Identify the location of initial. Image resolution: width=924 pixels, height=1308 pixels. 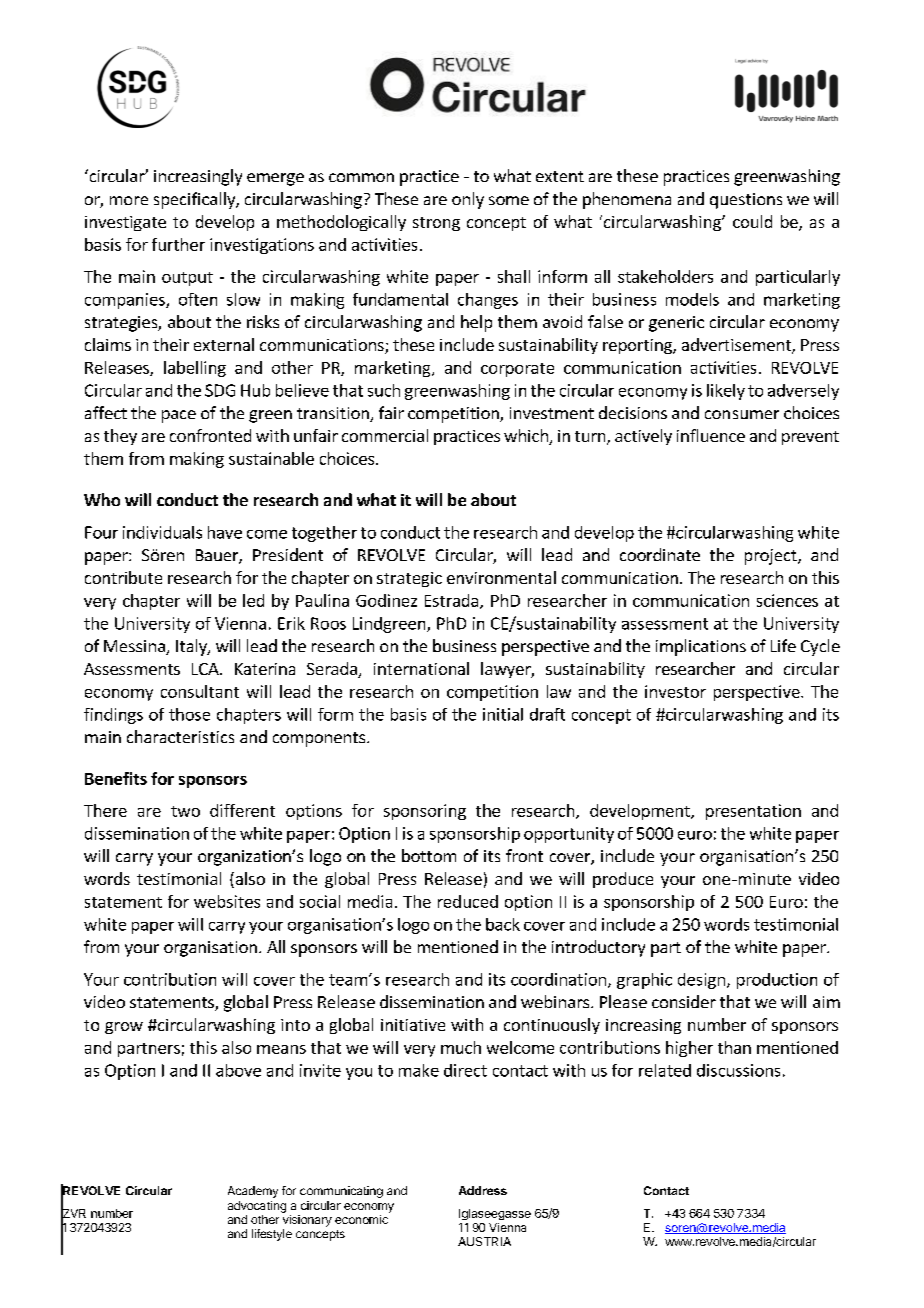
(503, 714).
